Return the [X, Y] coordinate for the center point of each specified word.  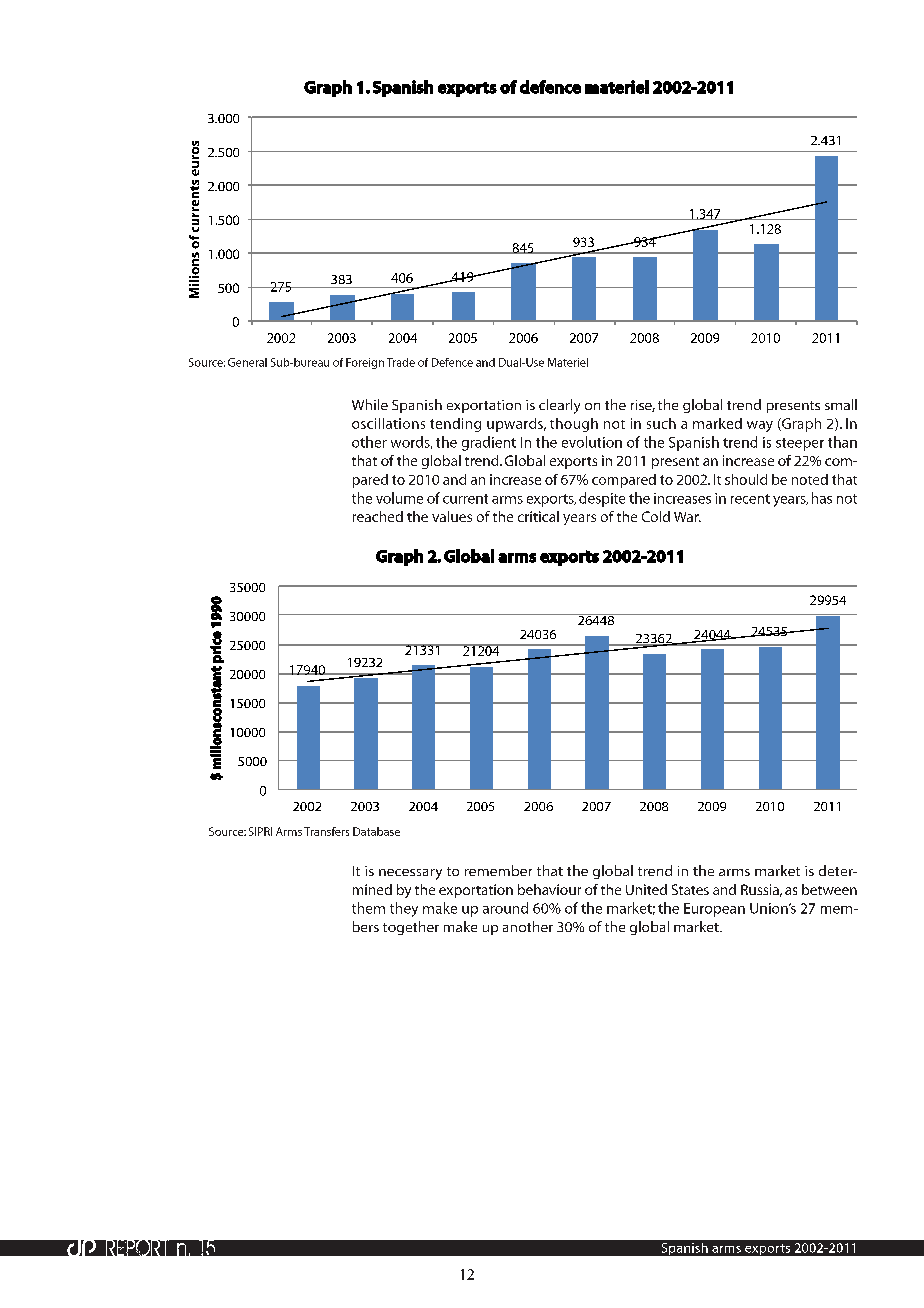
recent [750, 499]
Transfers [326, 831]
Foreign [365, 363]
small [841, 404]
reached [378, 516]
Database [376, 831]
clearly [559, 406]
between [829, 889]
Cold [656, 516]
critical [538, 516]
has [822, 498]
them [368, 908]
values [452, 516]
